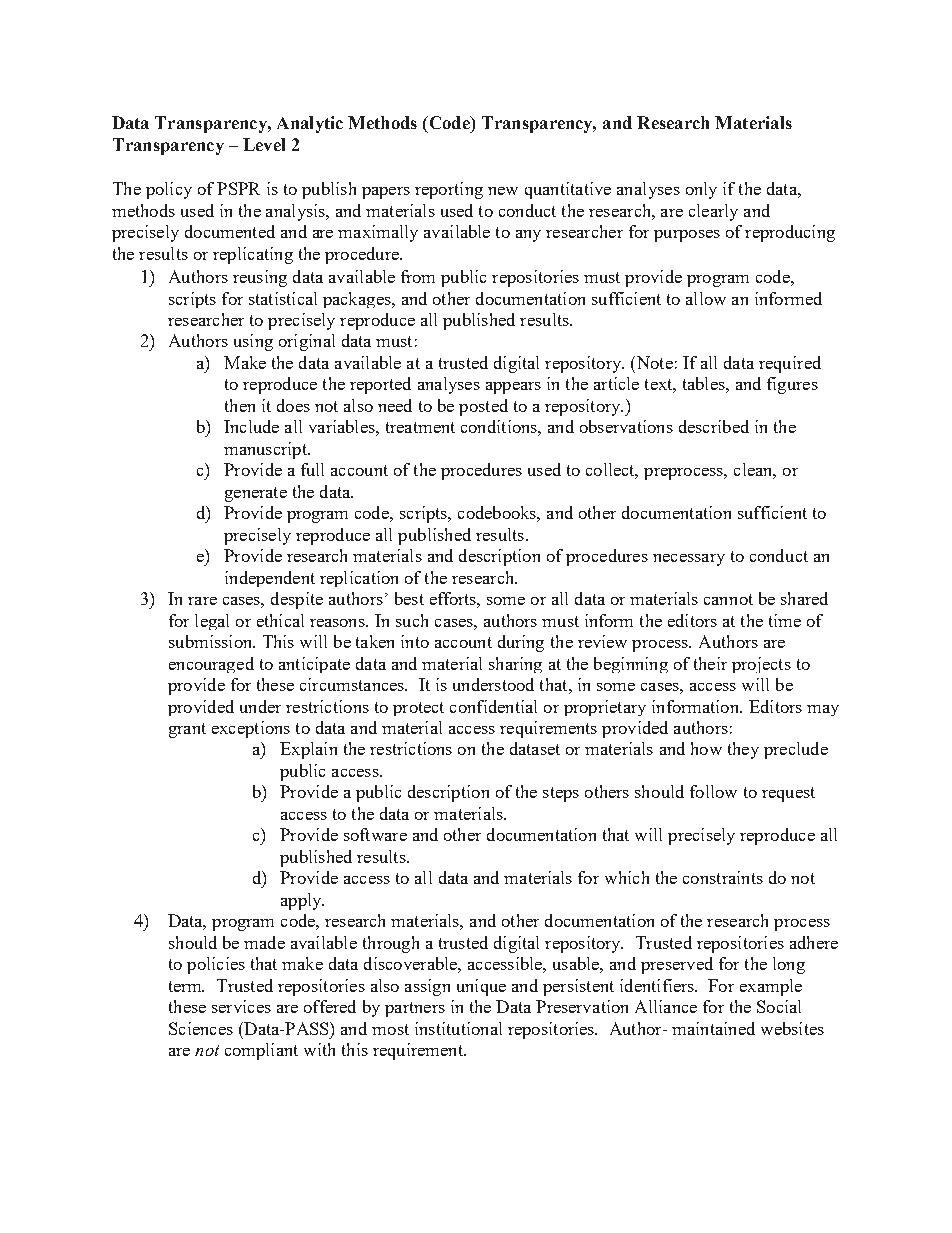  Describe the element at coordinates (503, 191) in the document. I see `new` at that location.
